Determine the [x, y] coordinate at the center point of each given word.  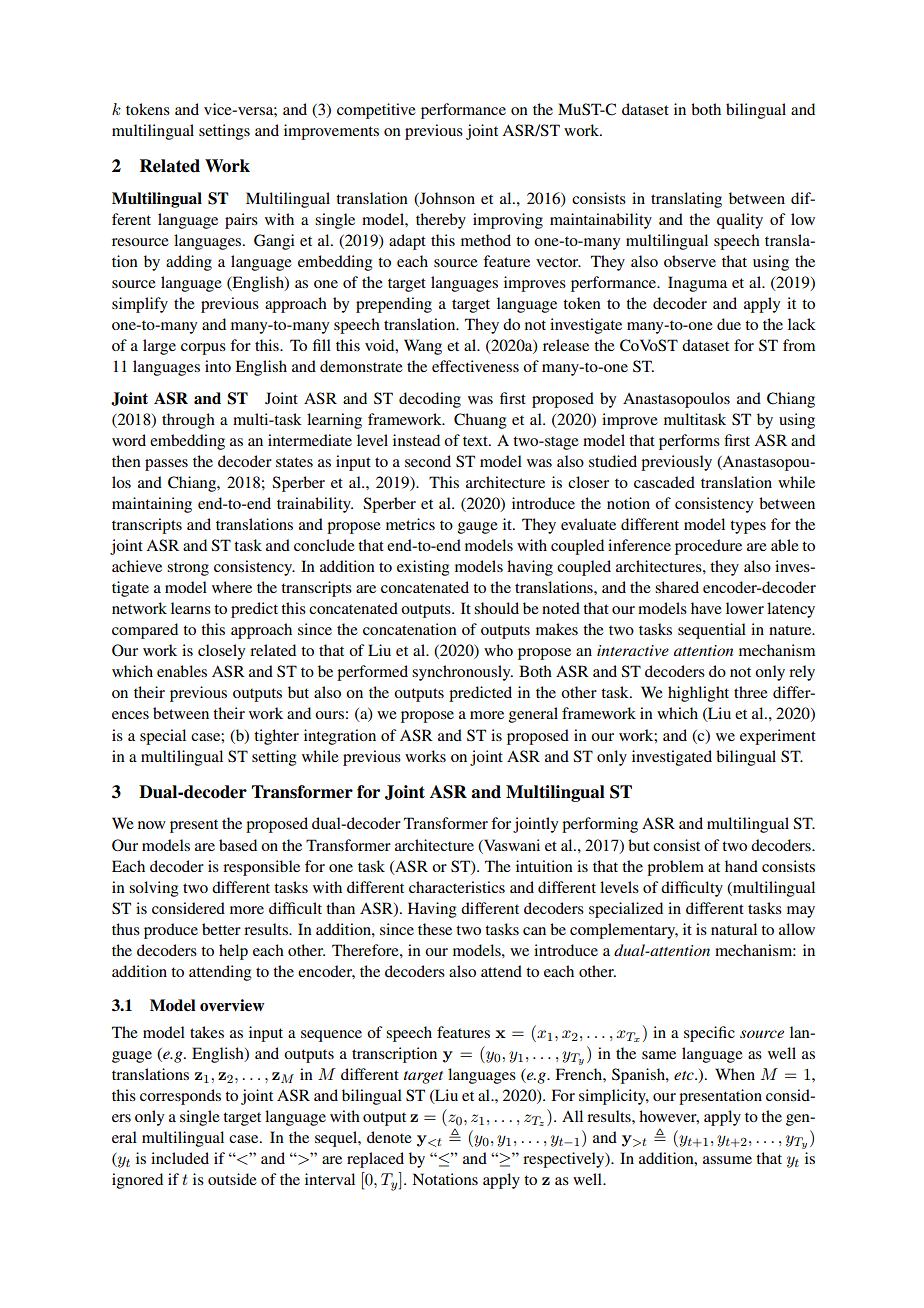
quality [740, 221]
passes [166, 465]
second [428, 461]
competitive [376, 111]
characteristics [457, 887]
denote [389, 1137]
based [238, 845]
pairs [241, 221]
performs [689, 442]
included [180, 1158]
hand [741, 866]
